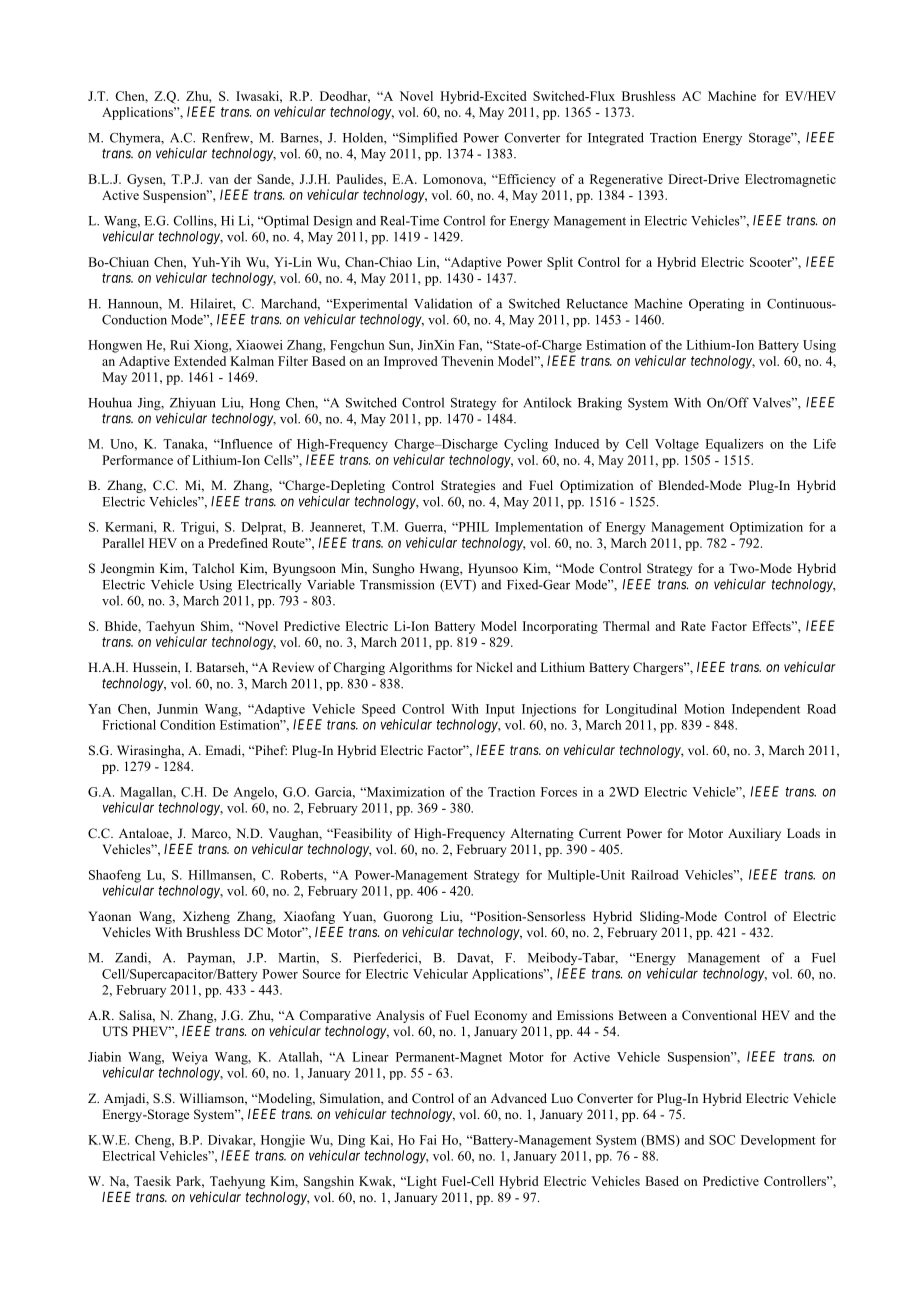 The width and height of the document is (924, 1308). What do you see at coordinates (722, 1140) in the document?
I see `SOC` at bounding box center [722, 1140].
